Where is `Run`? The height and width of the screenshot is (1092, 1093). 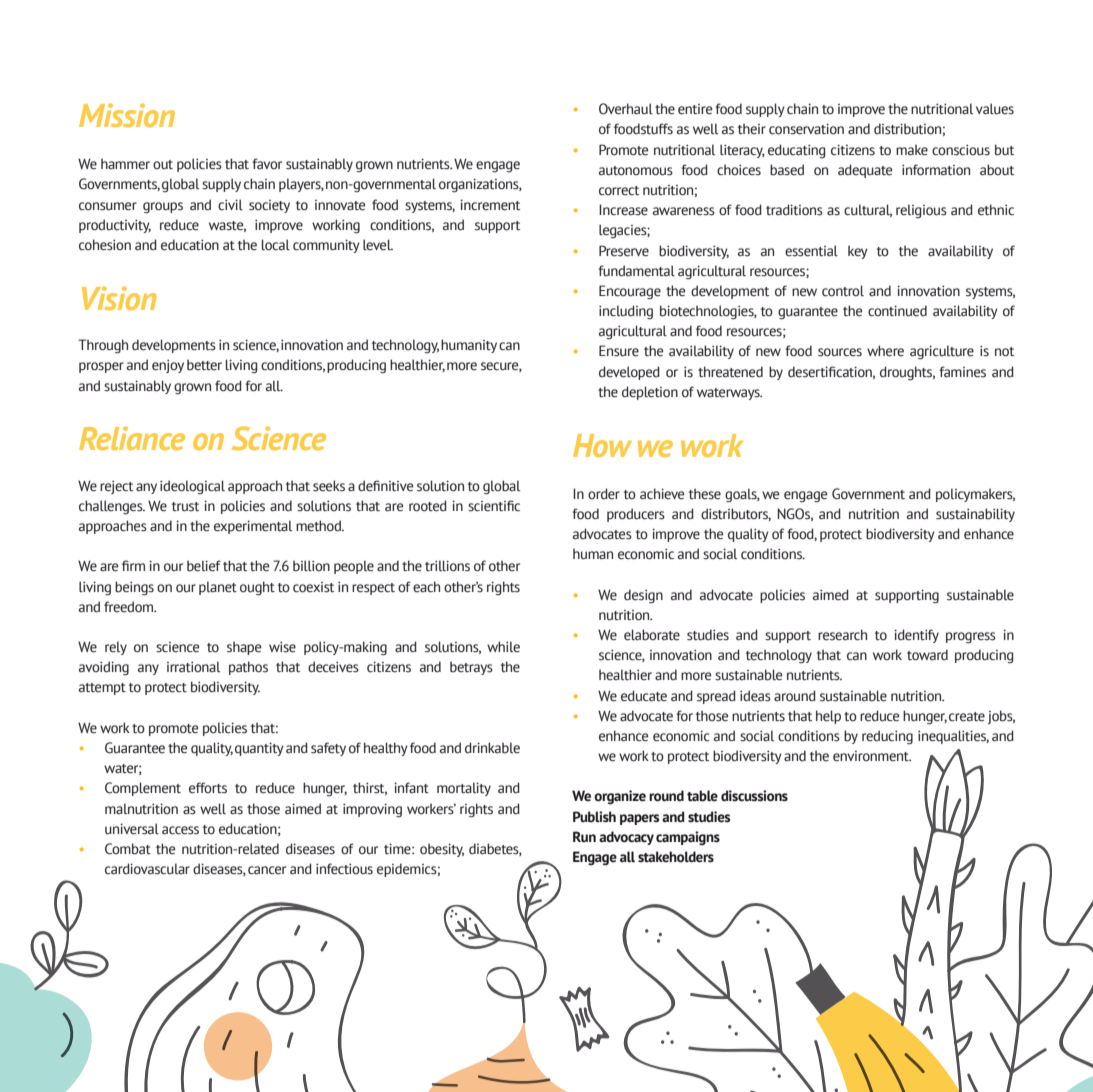
Run is located at coordinates (584, 837).
